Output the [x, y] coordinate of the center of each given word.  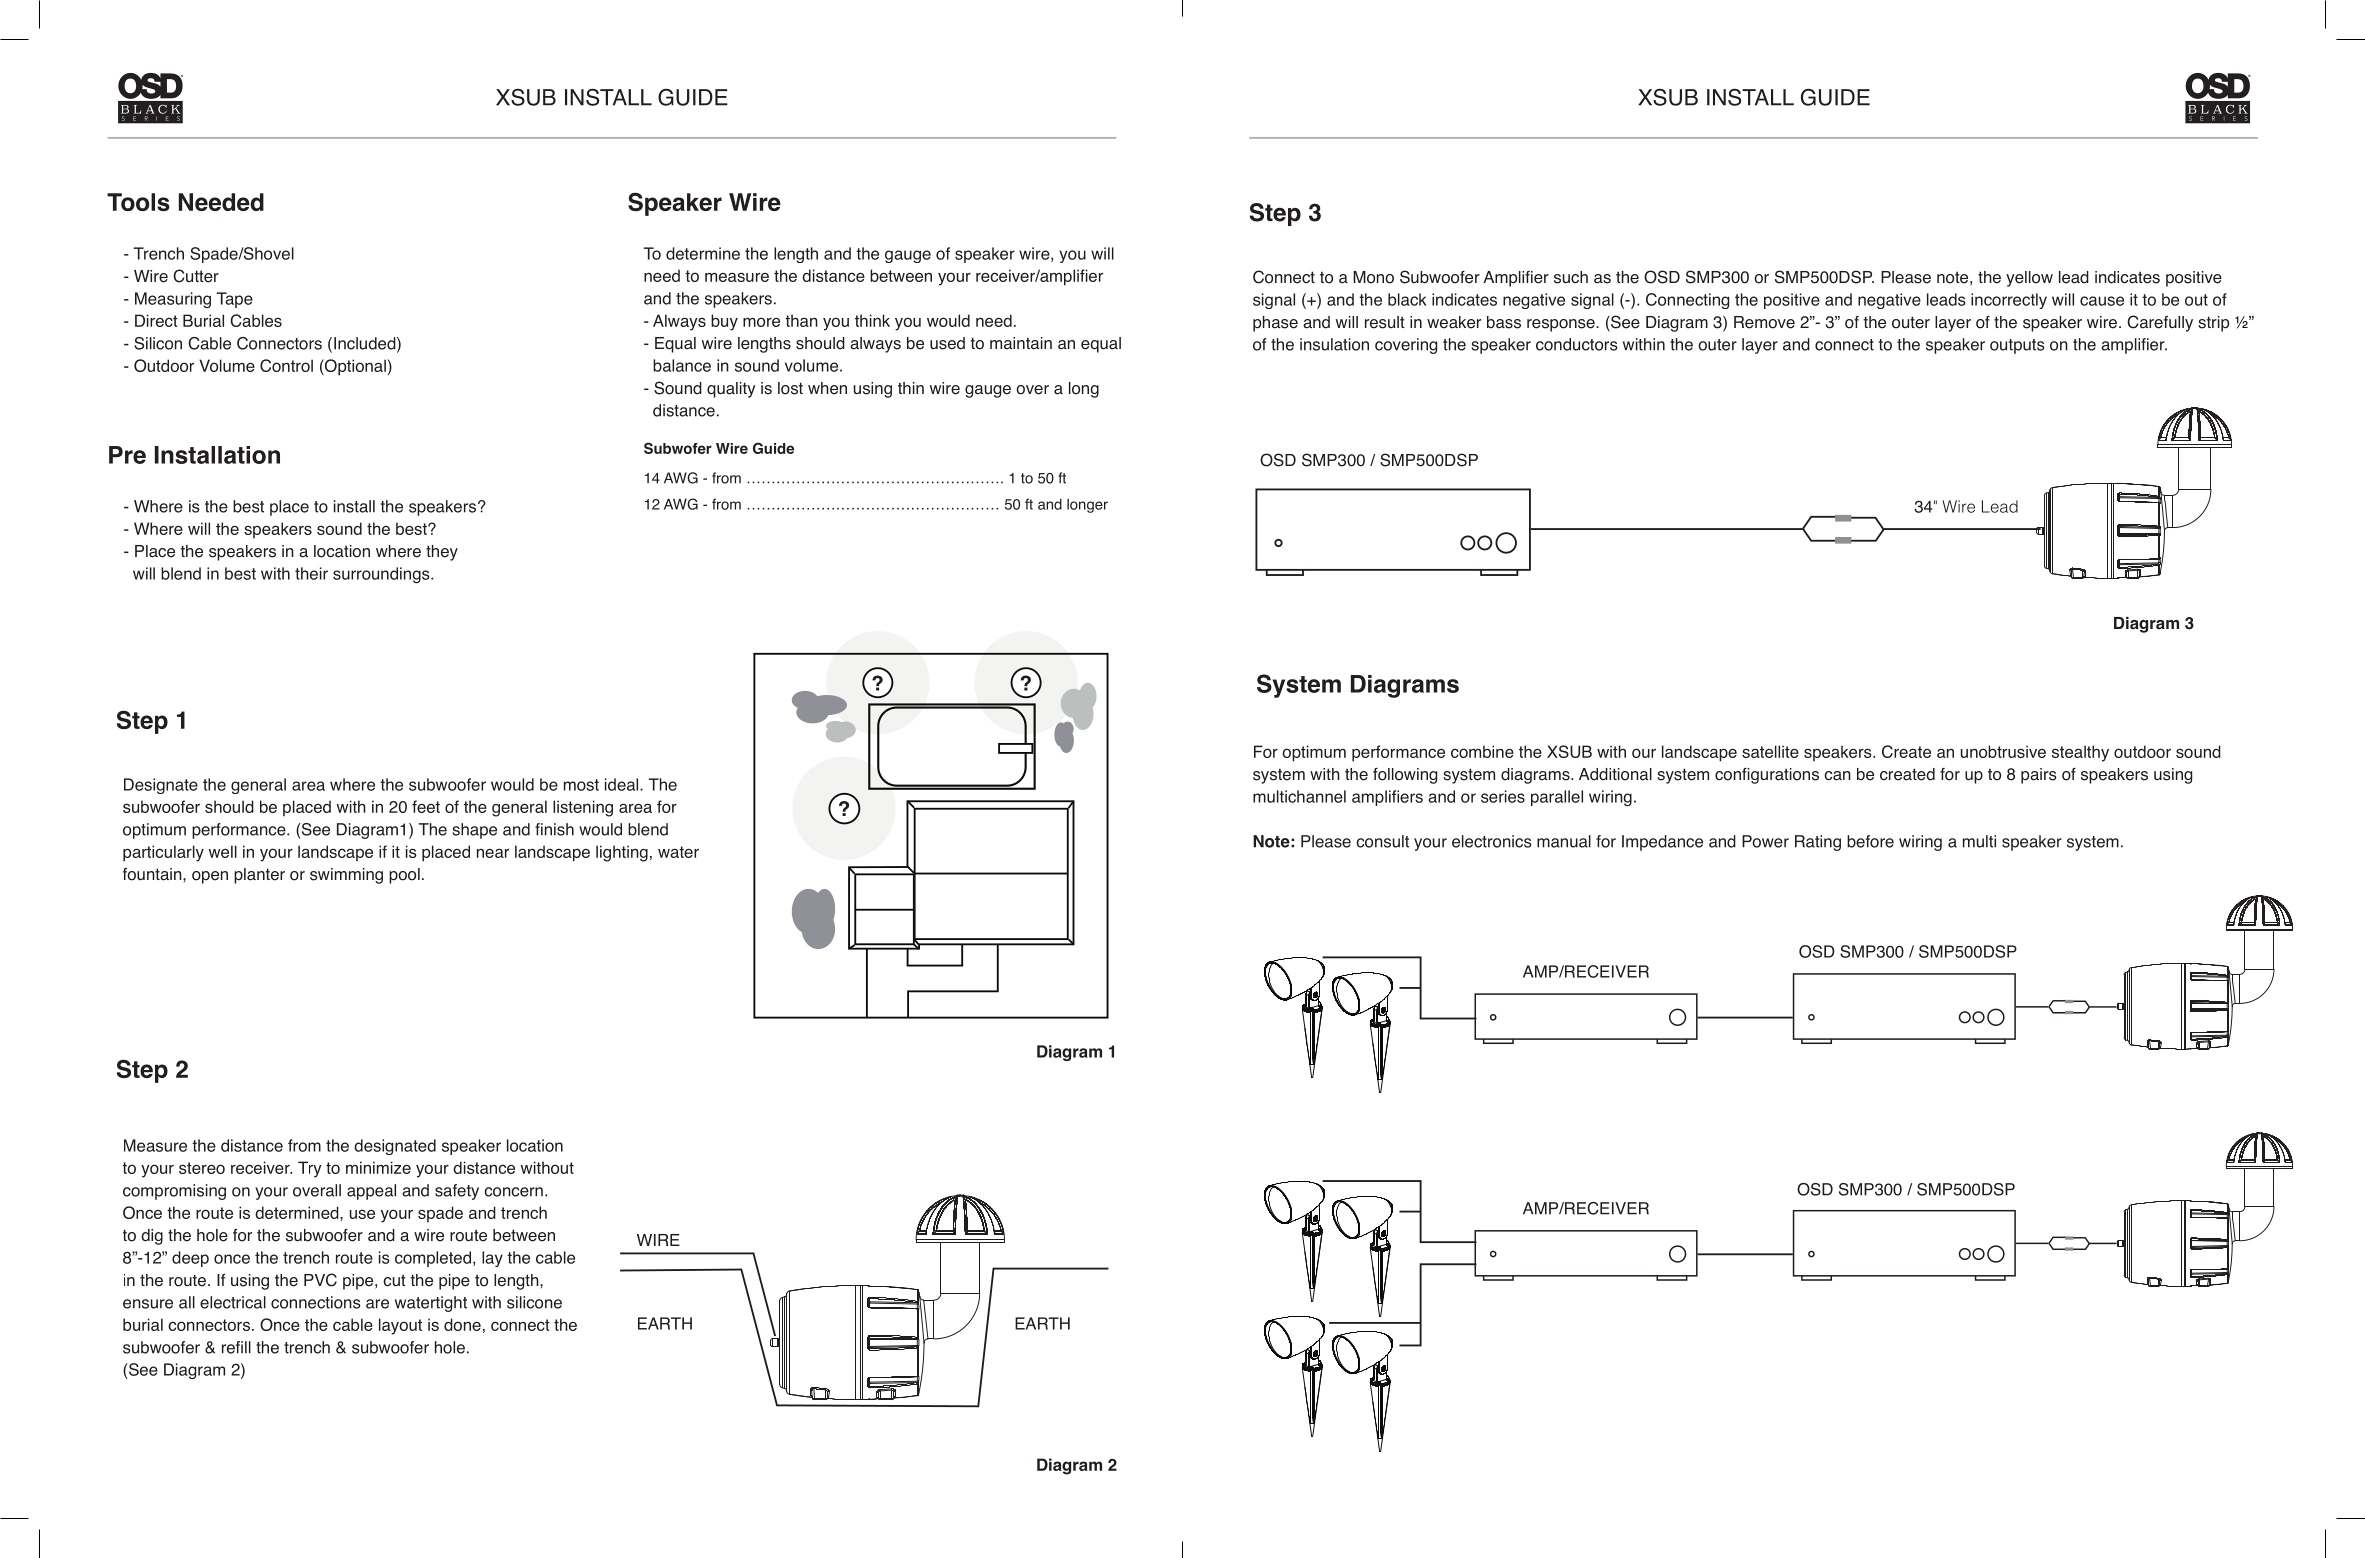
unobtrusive [2003, 751]
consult [1382, 841]
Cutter [196, 276]
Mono [1373, 277]
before [1870, 841]
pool [404, 876]
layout [400, 1326]
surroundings [382, 575]
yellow [2029, 279]
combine [1482, 751]
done [462, 1324]
